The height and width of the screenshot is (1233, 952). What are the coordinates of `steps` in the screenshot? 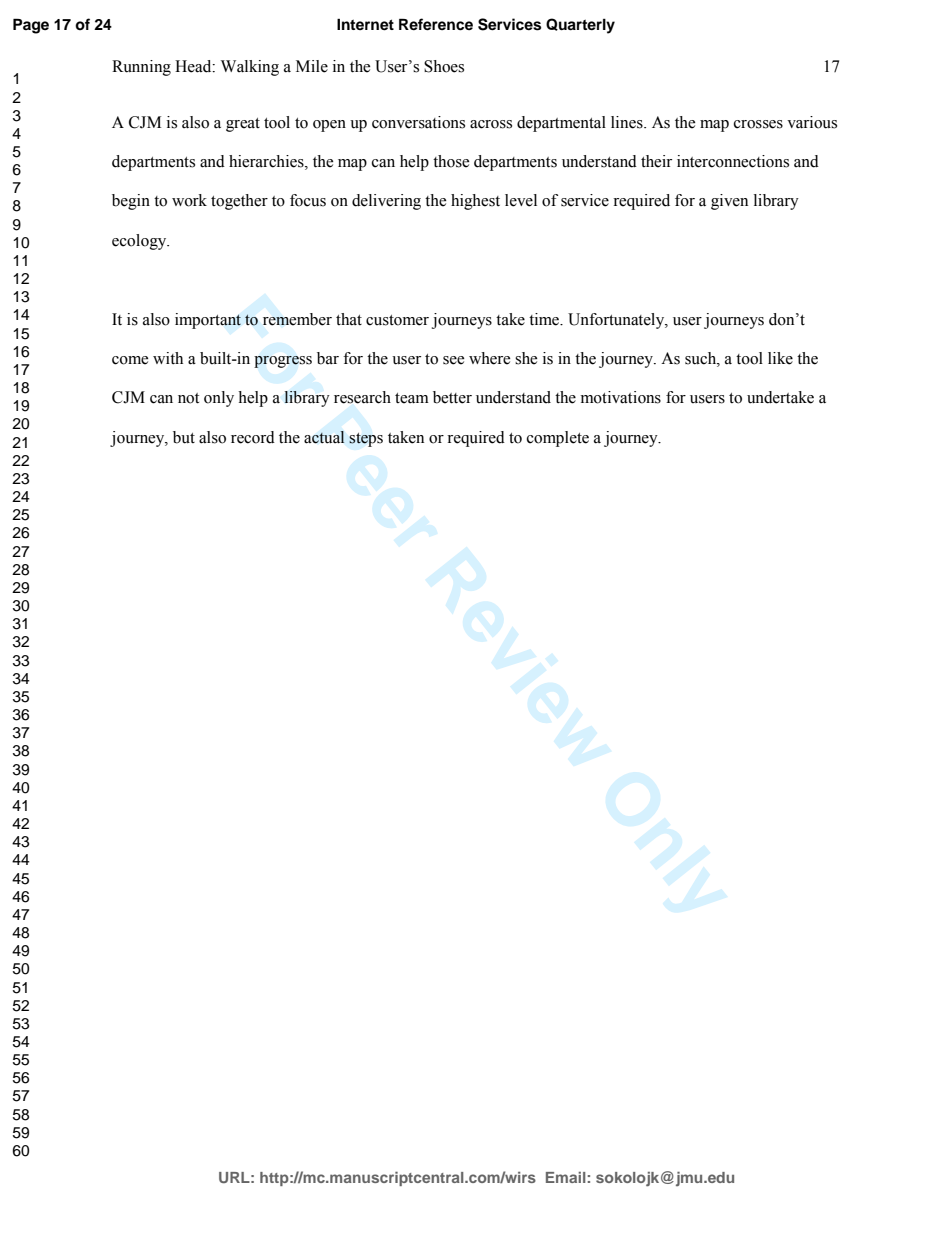 It's located at (366, 440).
